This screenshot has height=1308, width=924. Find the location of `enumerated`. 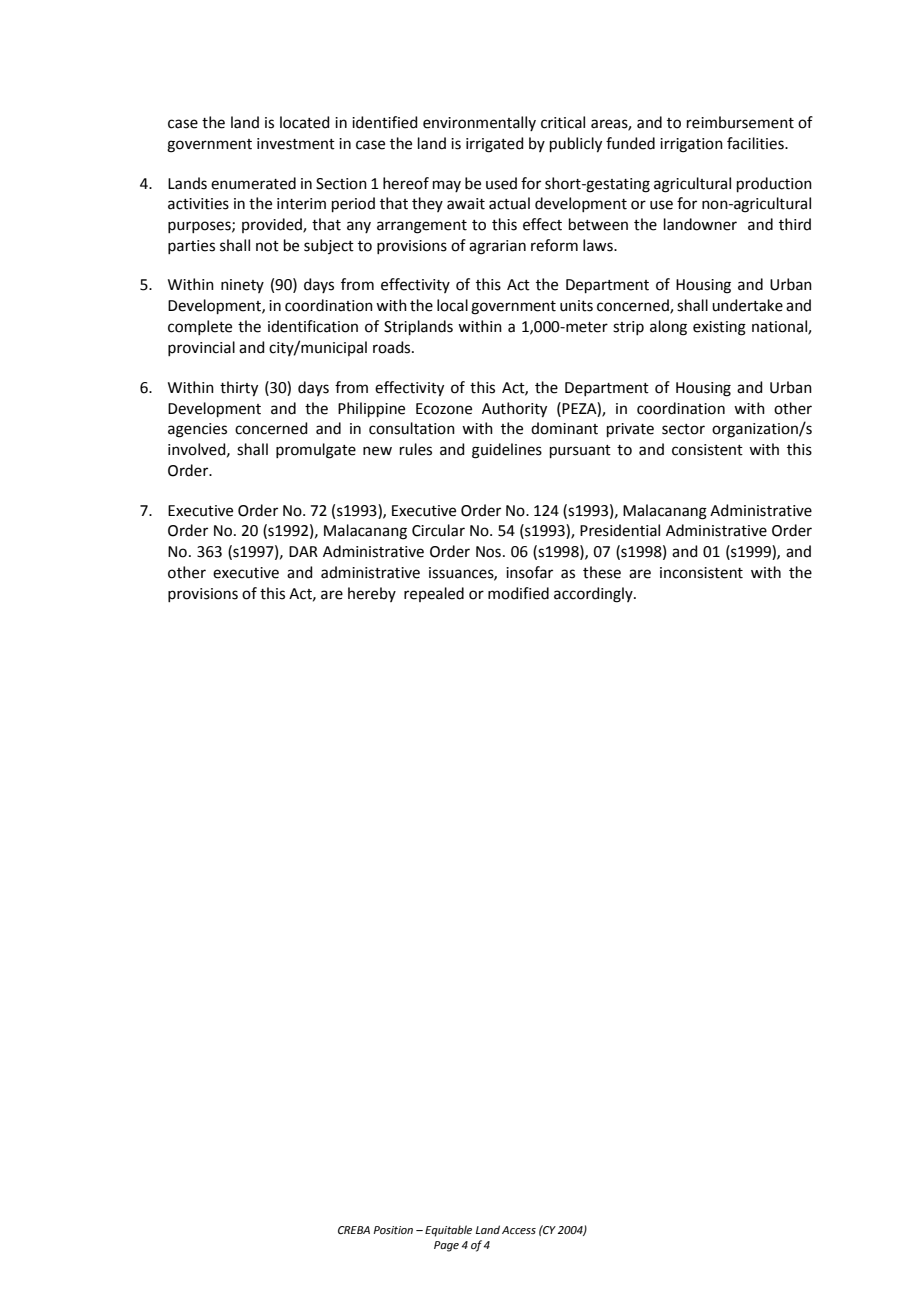

enumerated is located at coordinates (253, 183).
